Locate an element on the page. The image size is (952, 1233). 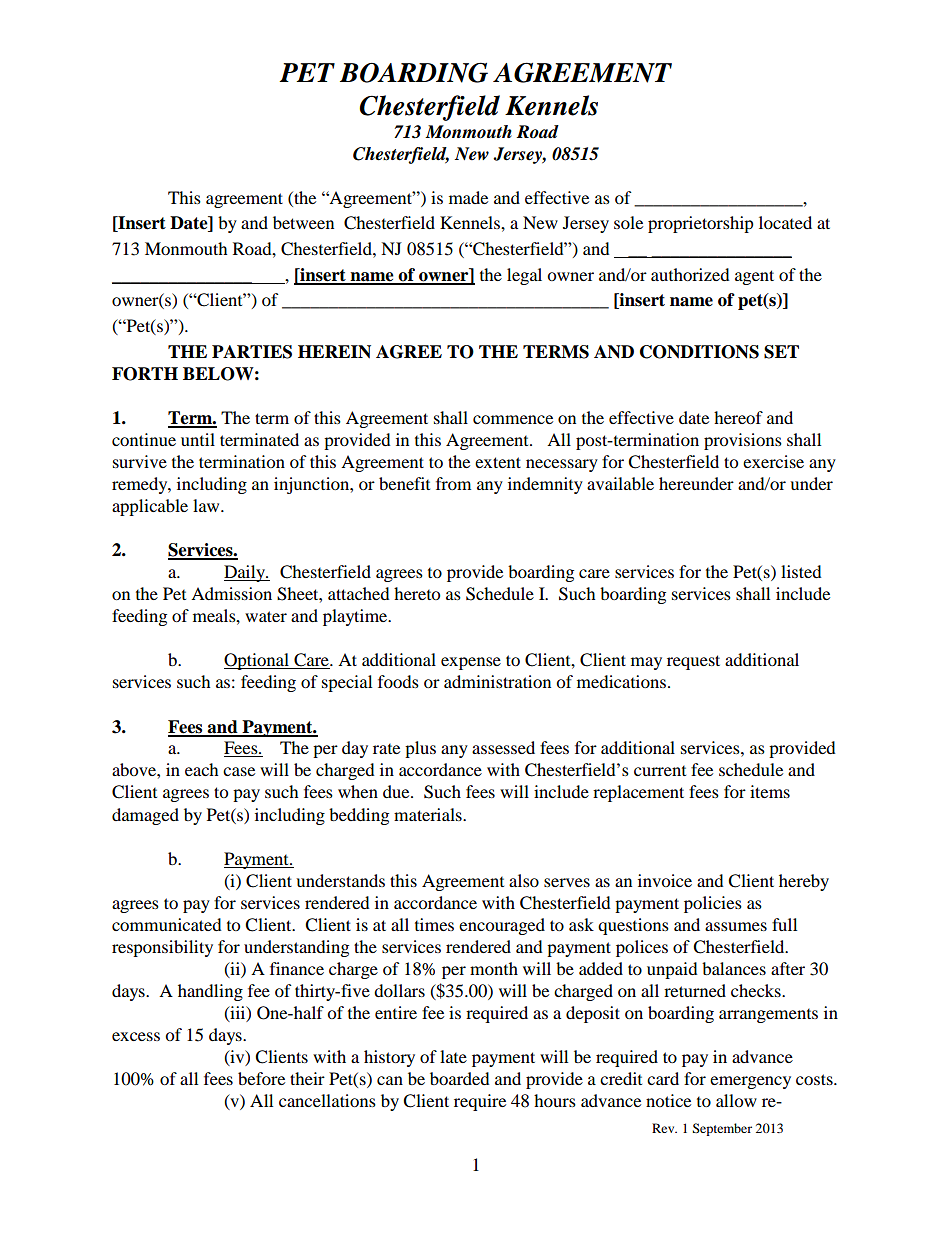
expense is located at coordinates (471, 663).
